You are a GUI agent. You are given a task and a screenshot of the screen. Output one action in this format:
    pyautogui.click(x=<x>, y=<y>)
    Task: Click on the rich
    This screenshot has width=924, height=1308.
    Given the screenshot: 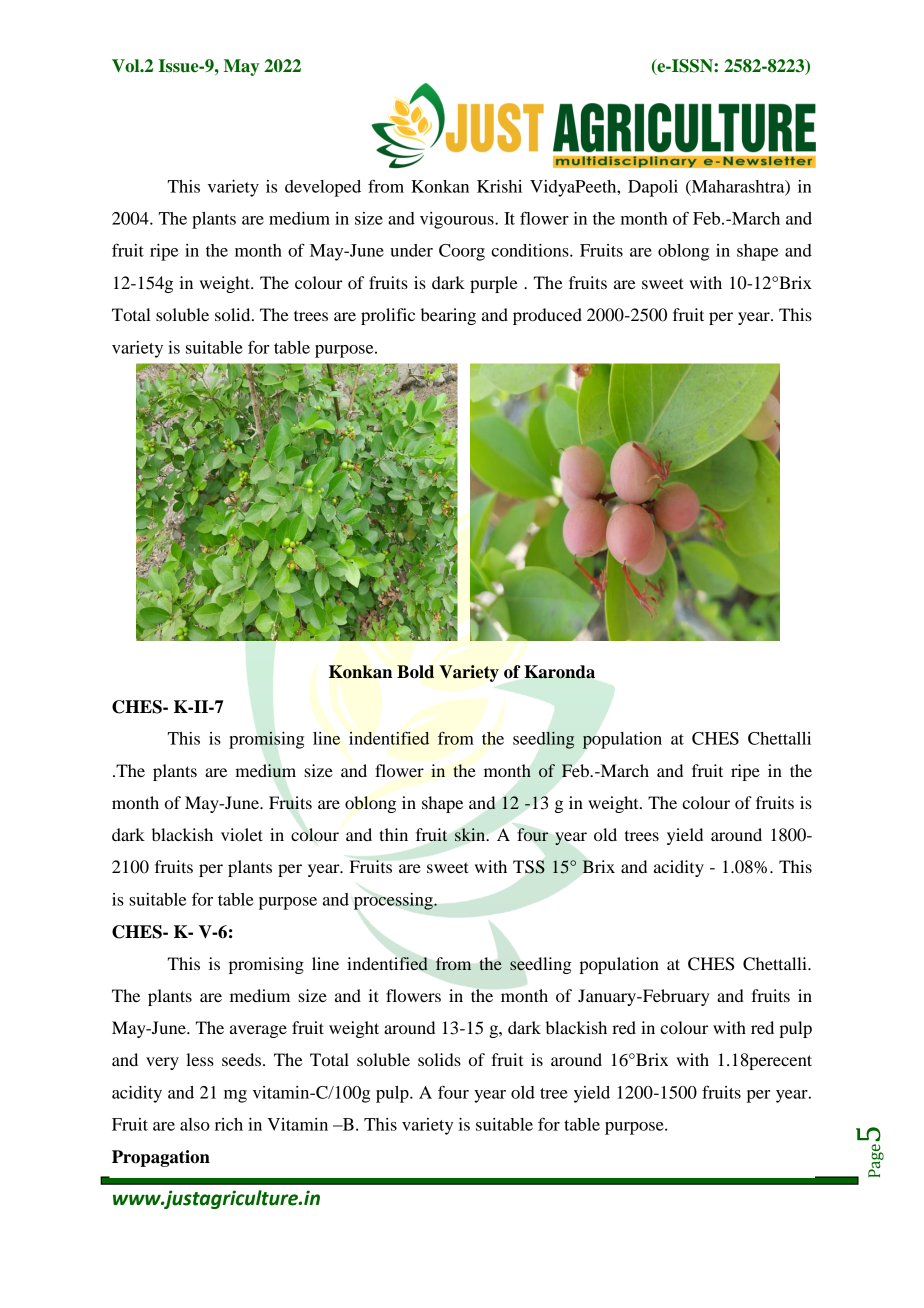 What is the action you would take?
    pyautogui.click(x=229, y=1124)
